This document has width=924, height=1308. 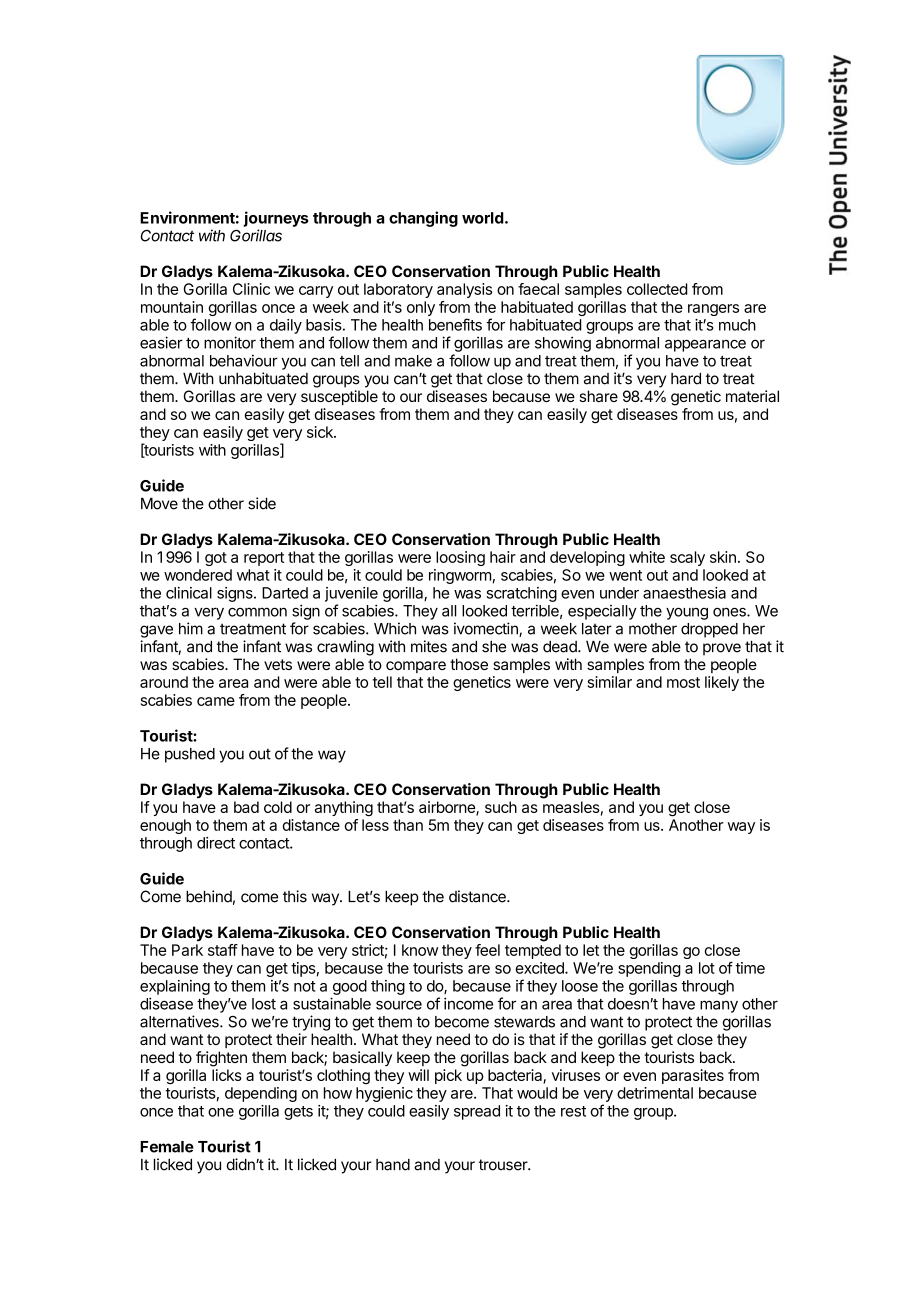 What do you see at coordinates (216, 559) in the document?
I see `got` at bounding box center [216, 559].
